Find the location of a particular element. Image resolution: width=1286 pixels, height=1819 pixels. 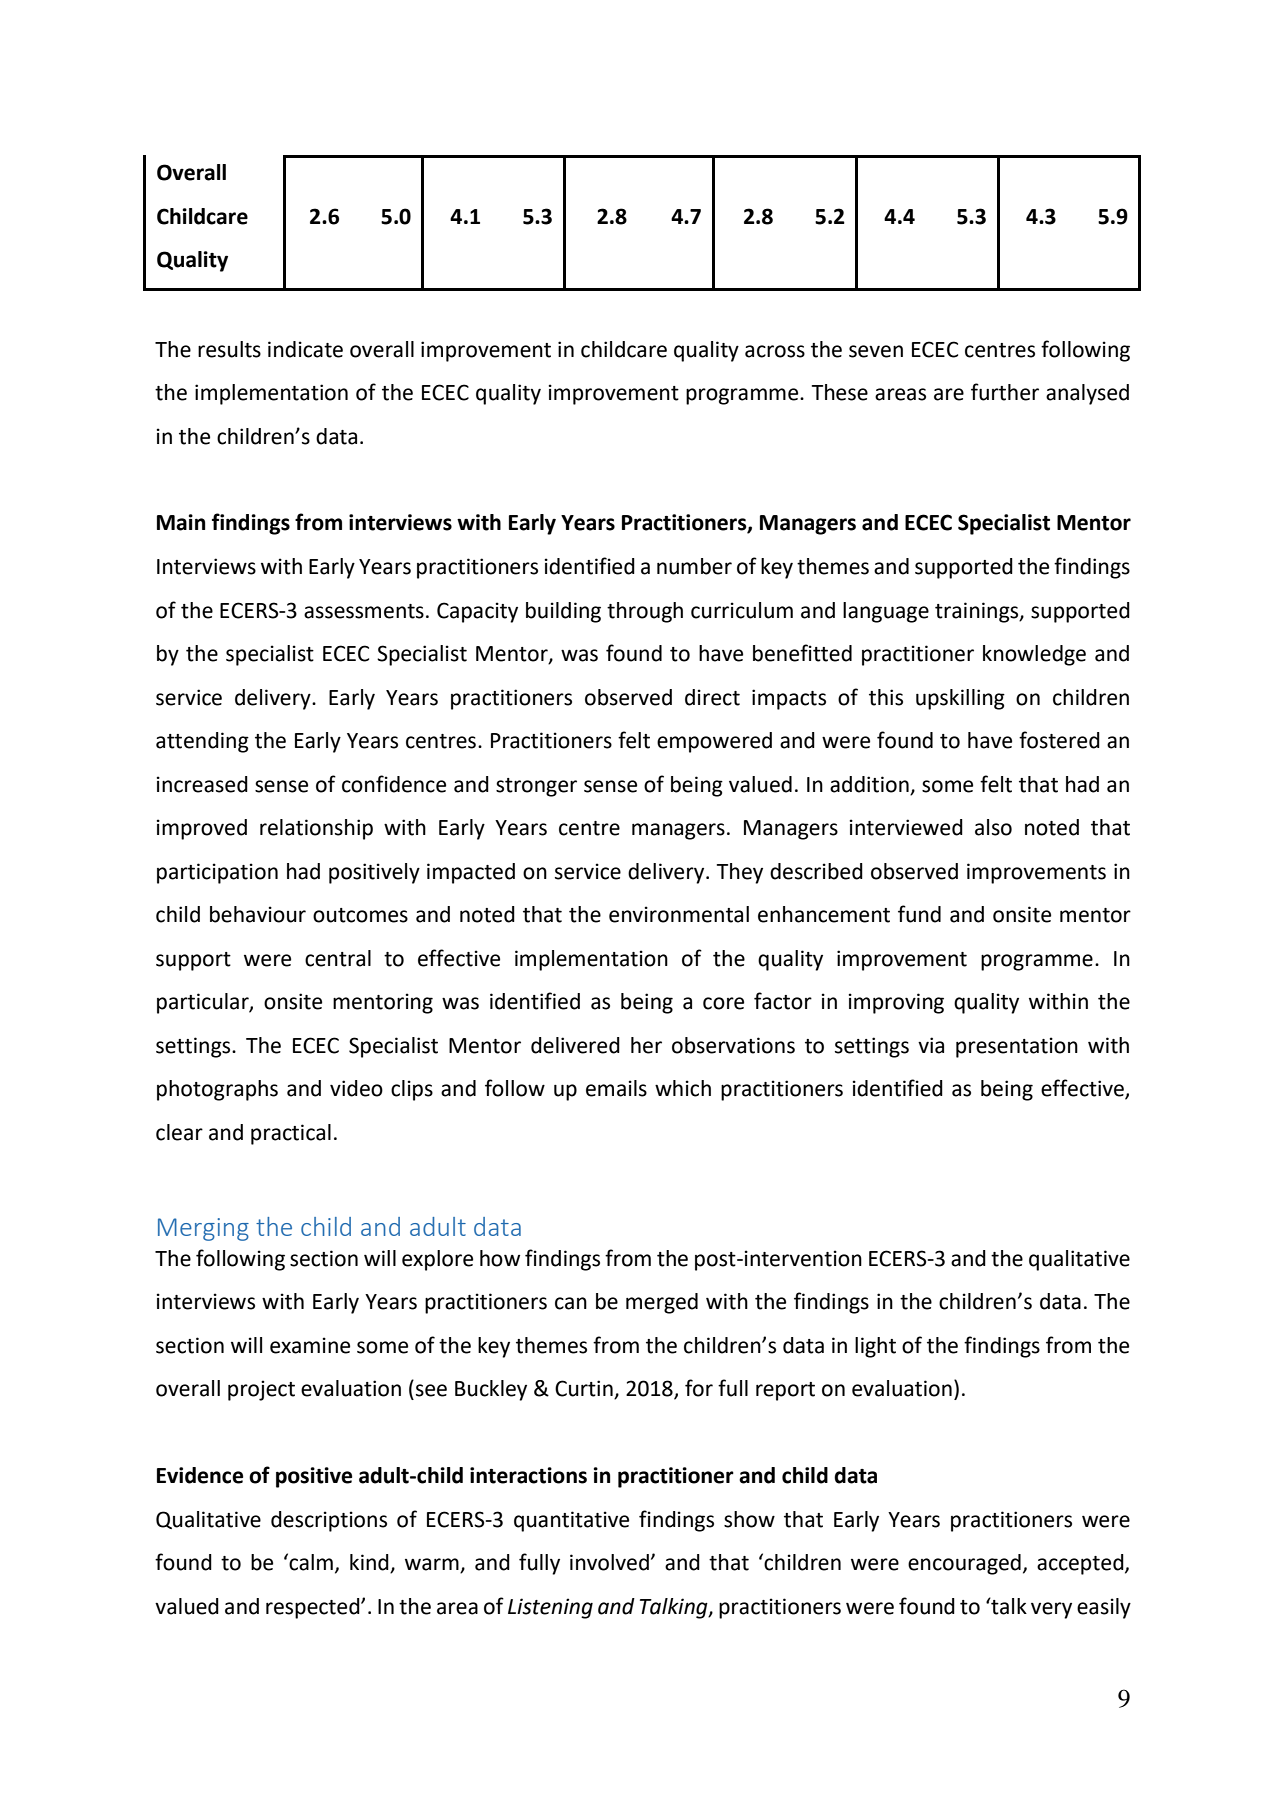

across is located at coordinates (775, 351).
